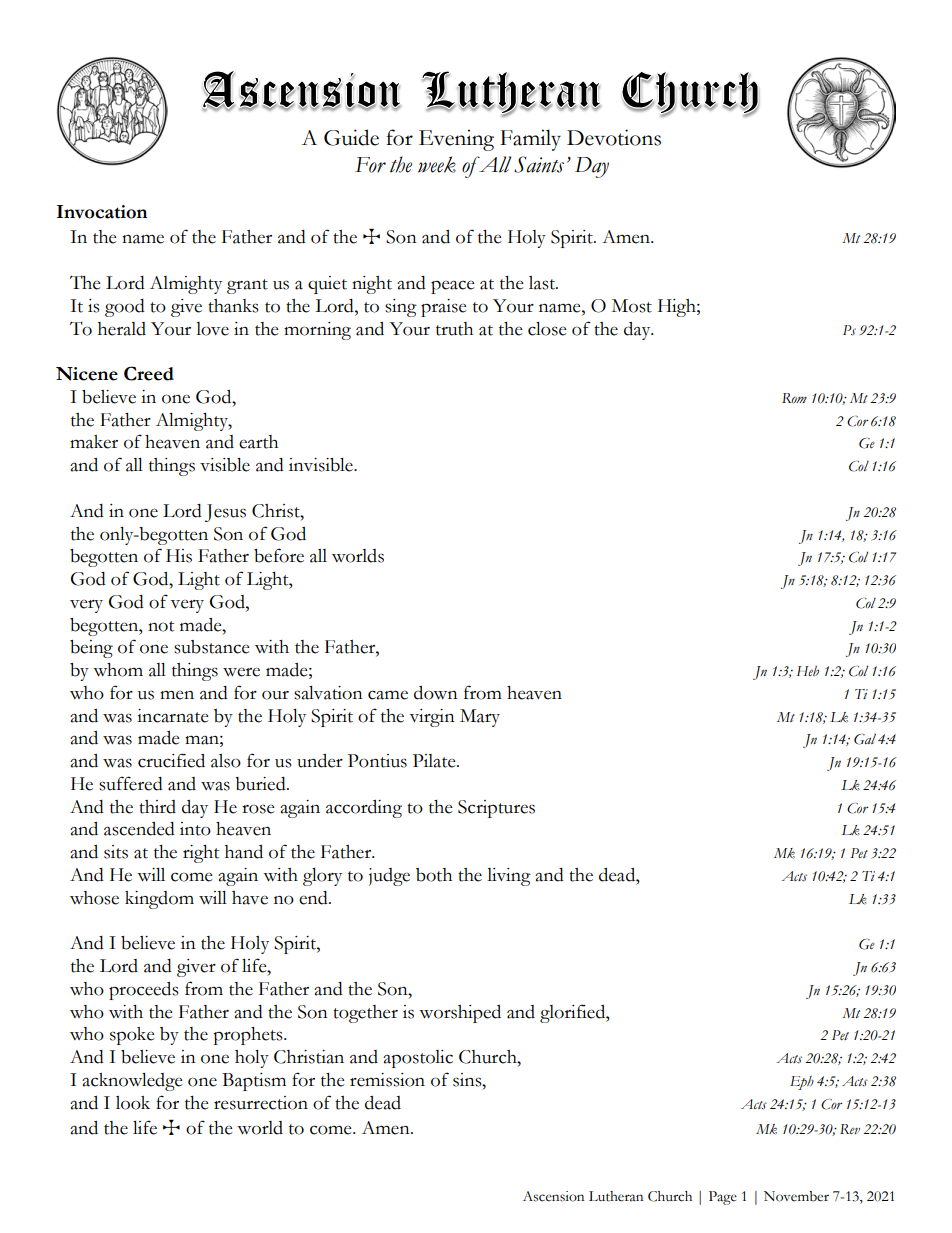 The image size is (952, 1233). What do you see at coordinates (802, 1083) in the image?
I see `Eph` at bounding box center [802, 1083].
